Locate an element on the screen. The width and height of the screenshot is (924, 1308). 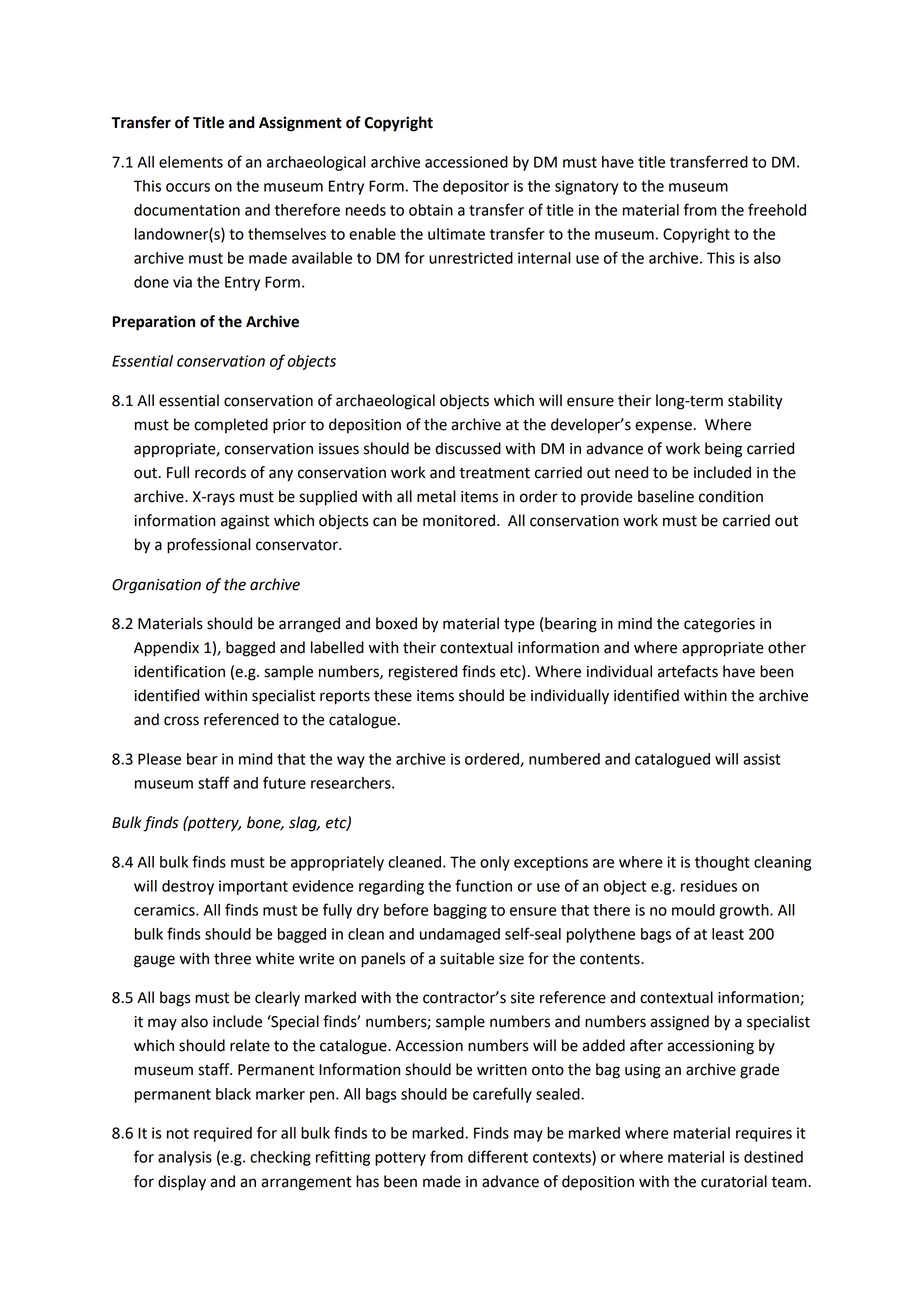
discussed is located at coordinates (468, 448).
